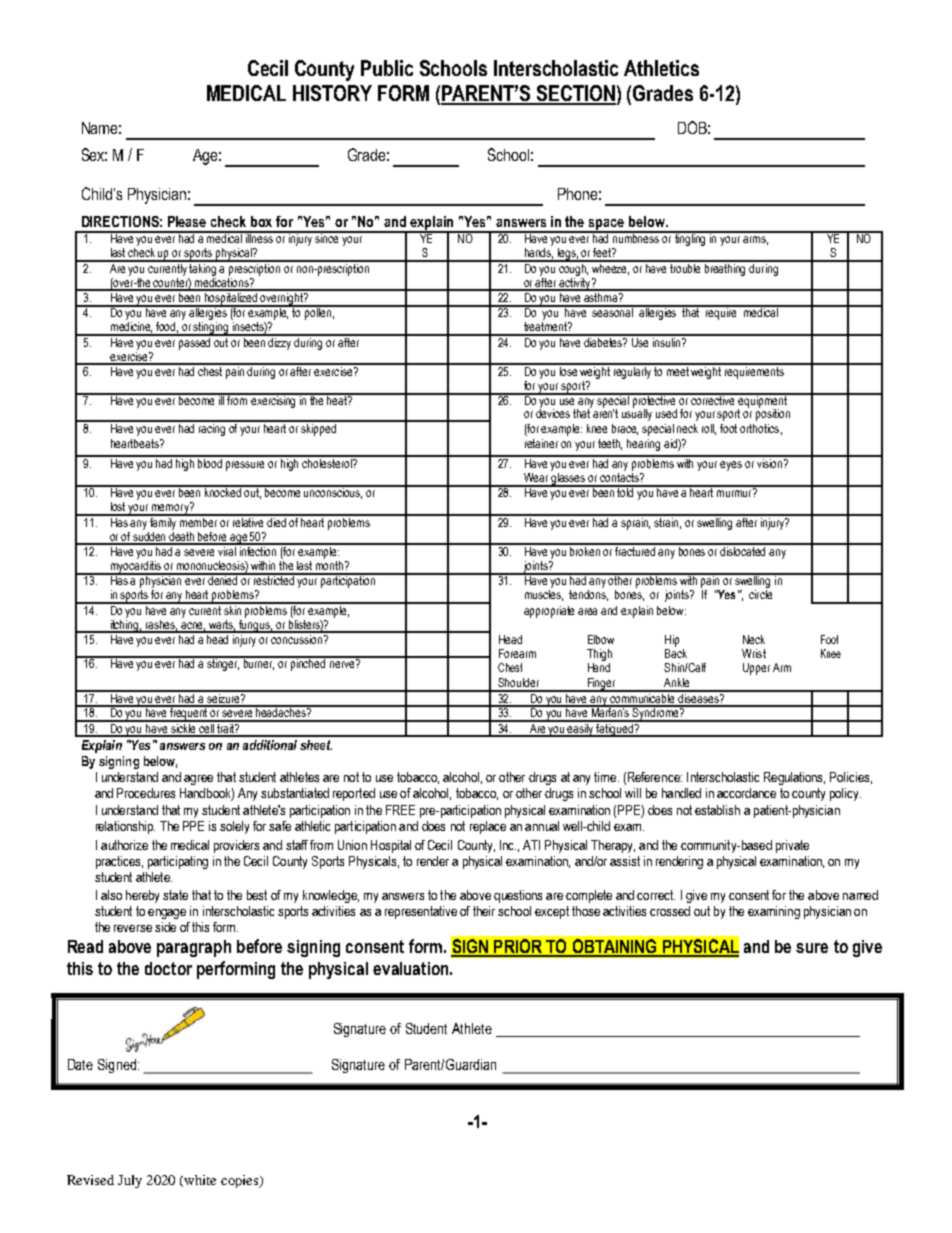 Image resolution: width=952 pixels, height=1233 pixels. Describe the element at coordinates (575, 94) in the screenshot. I see `SECTION` at that location.
